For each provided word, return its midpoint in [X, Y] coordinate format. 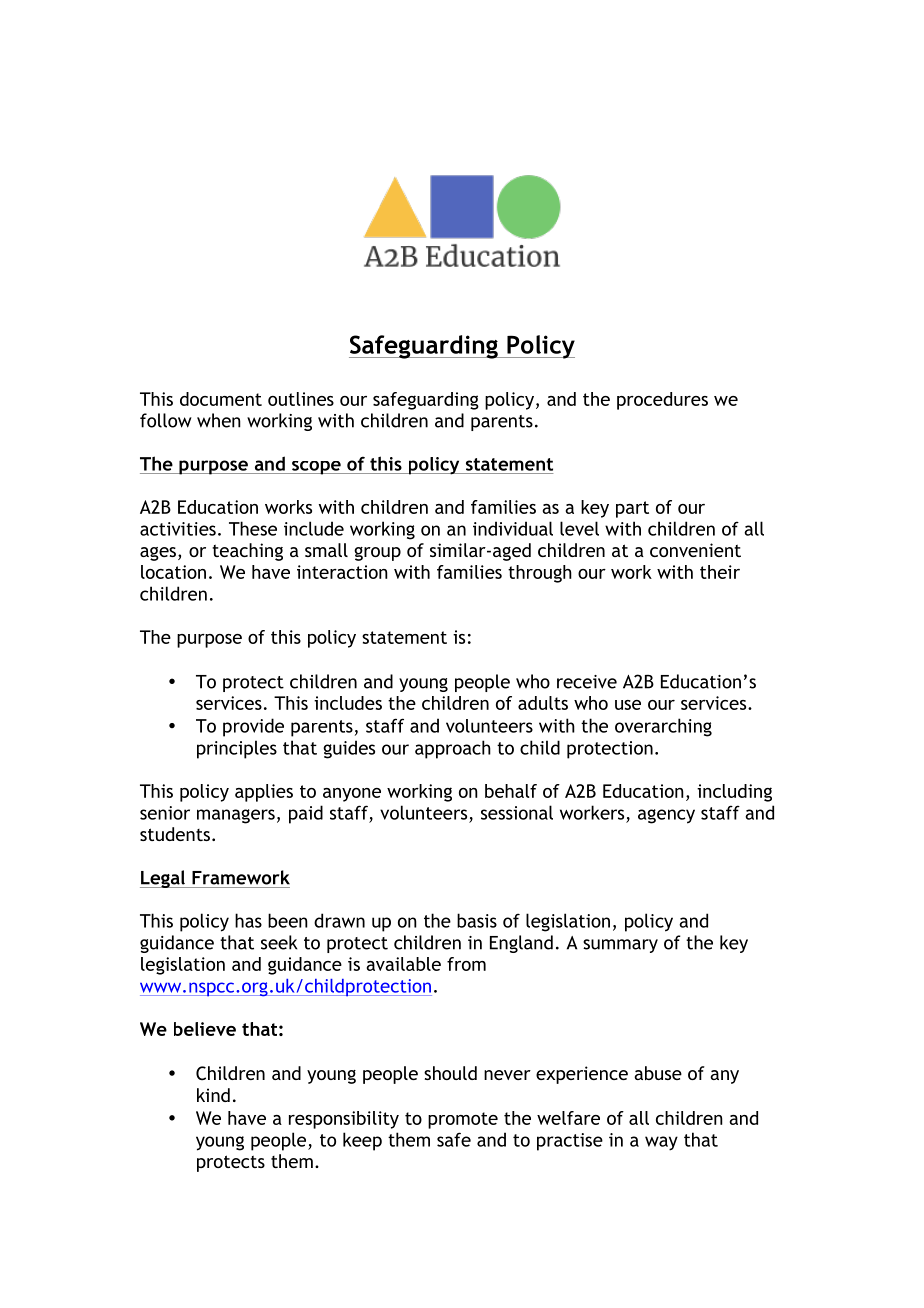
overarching [663, 727]
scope [316, 468]
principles [237, 749]
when [219, 420]
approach [453, 749]
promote [463, 1120]
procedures [662, 401]
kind [213, 1095]
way [661, 1143]
